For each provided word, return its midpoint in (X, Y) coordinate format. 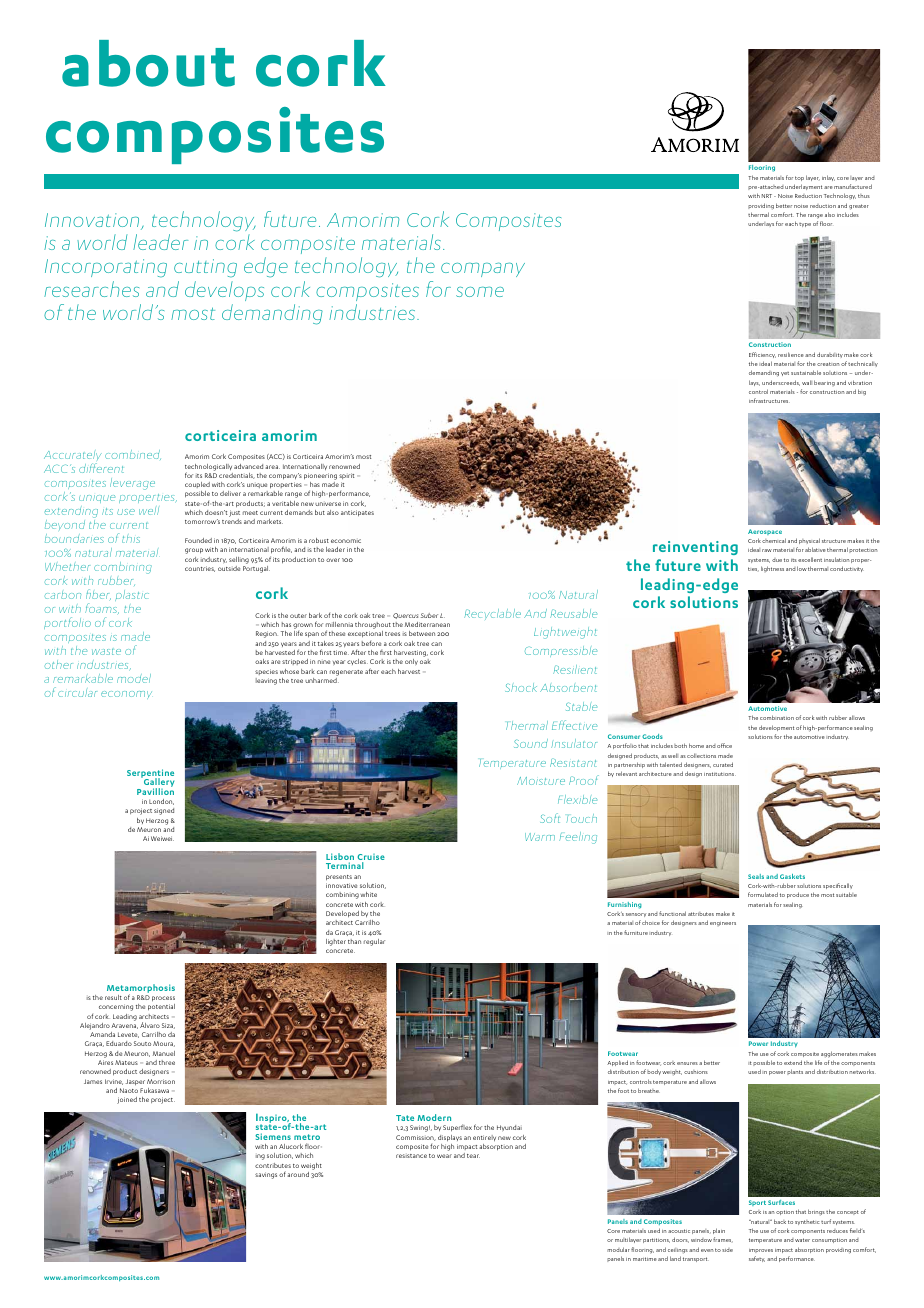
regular (374, 942)
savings (266, 1175)
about (148, 63)
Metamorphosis (141, 989)
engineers (723, 924)
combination (777, 717)
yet (785, 374)
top (799, 178)
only (411, 662)
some (480, 292)
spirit (346, 476)
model (134, 678)
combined (133, 455)
